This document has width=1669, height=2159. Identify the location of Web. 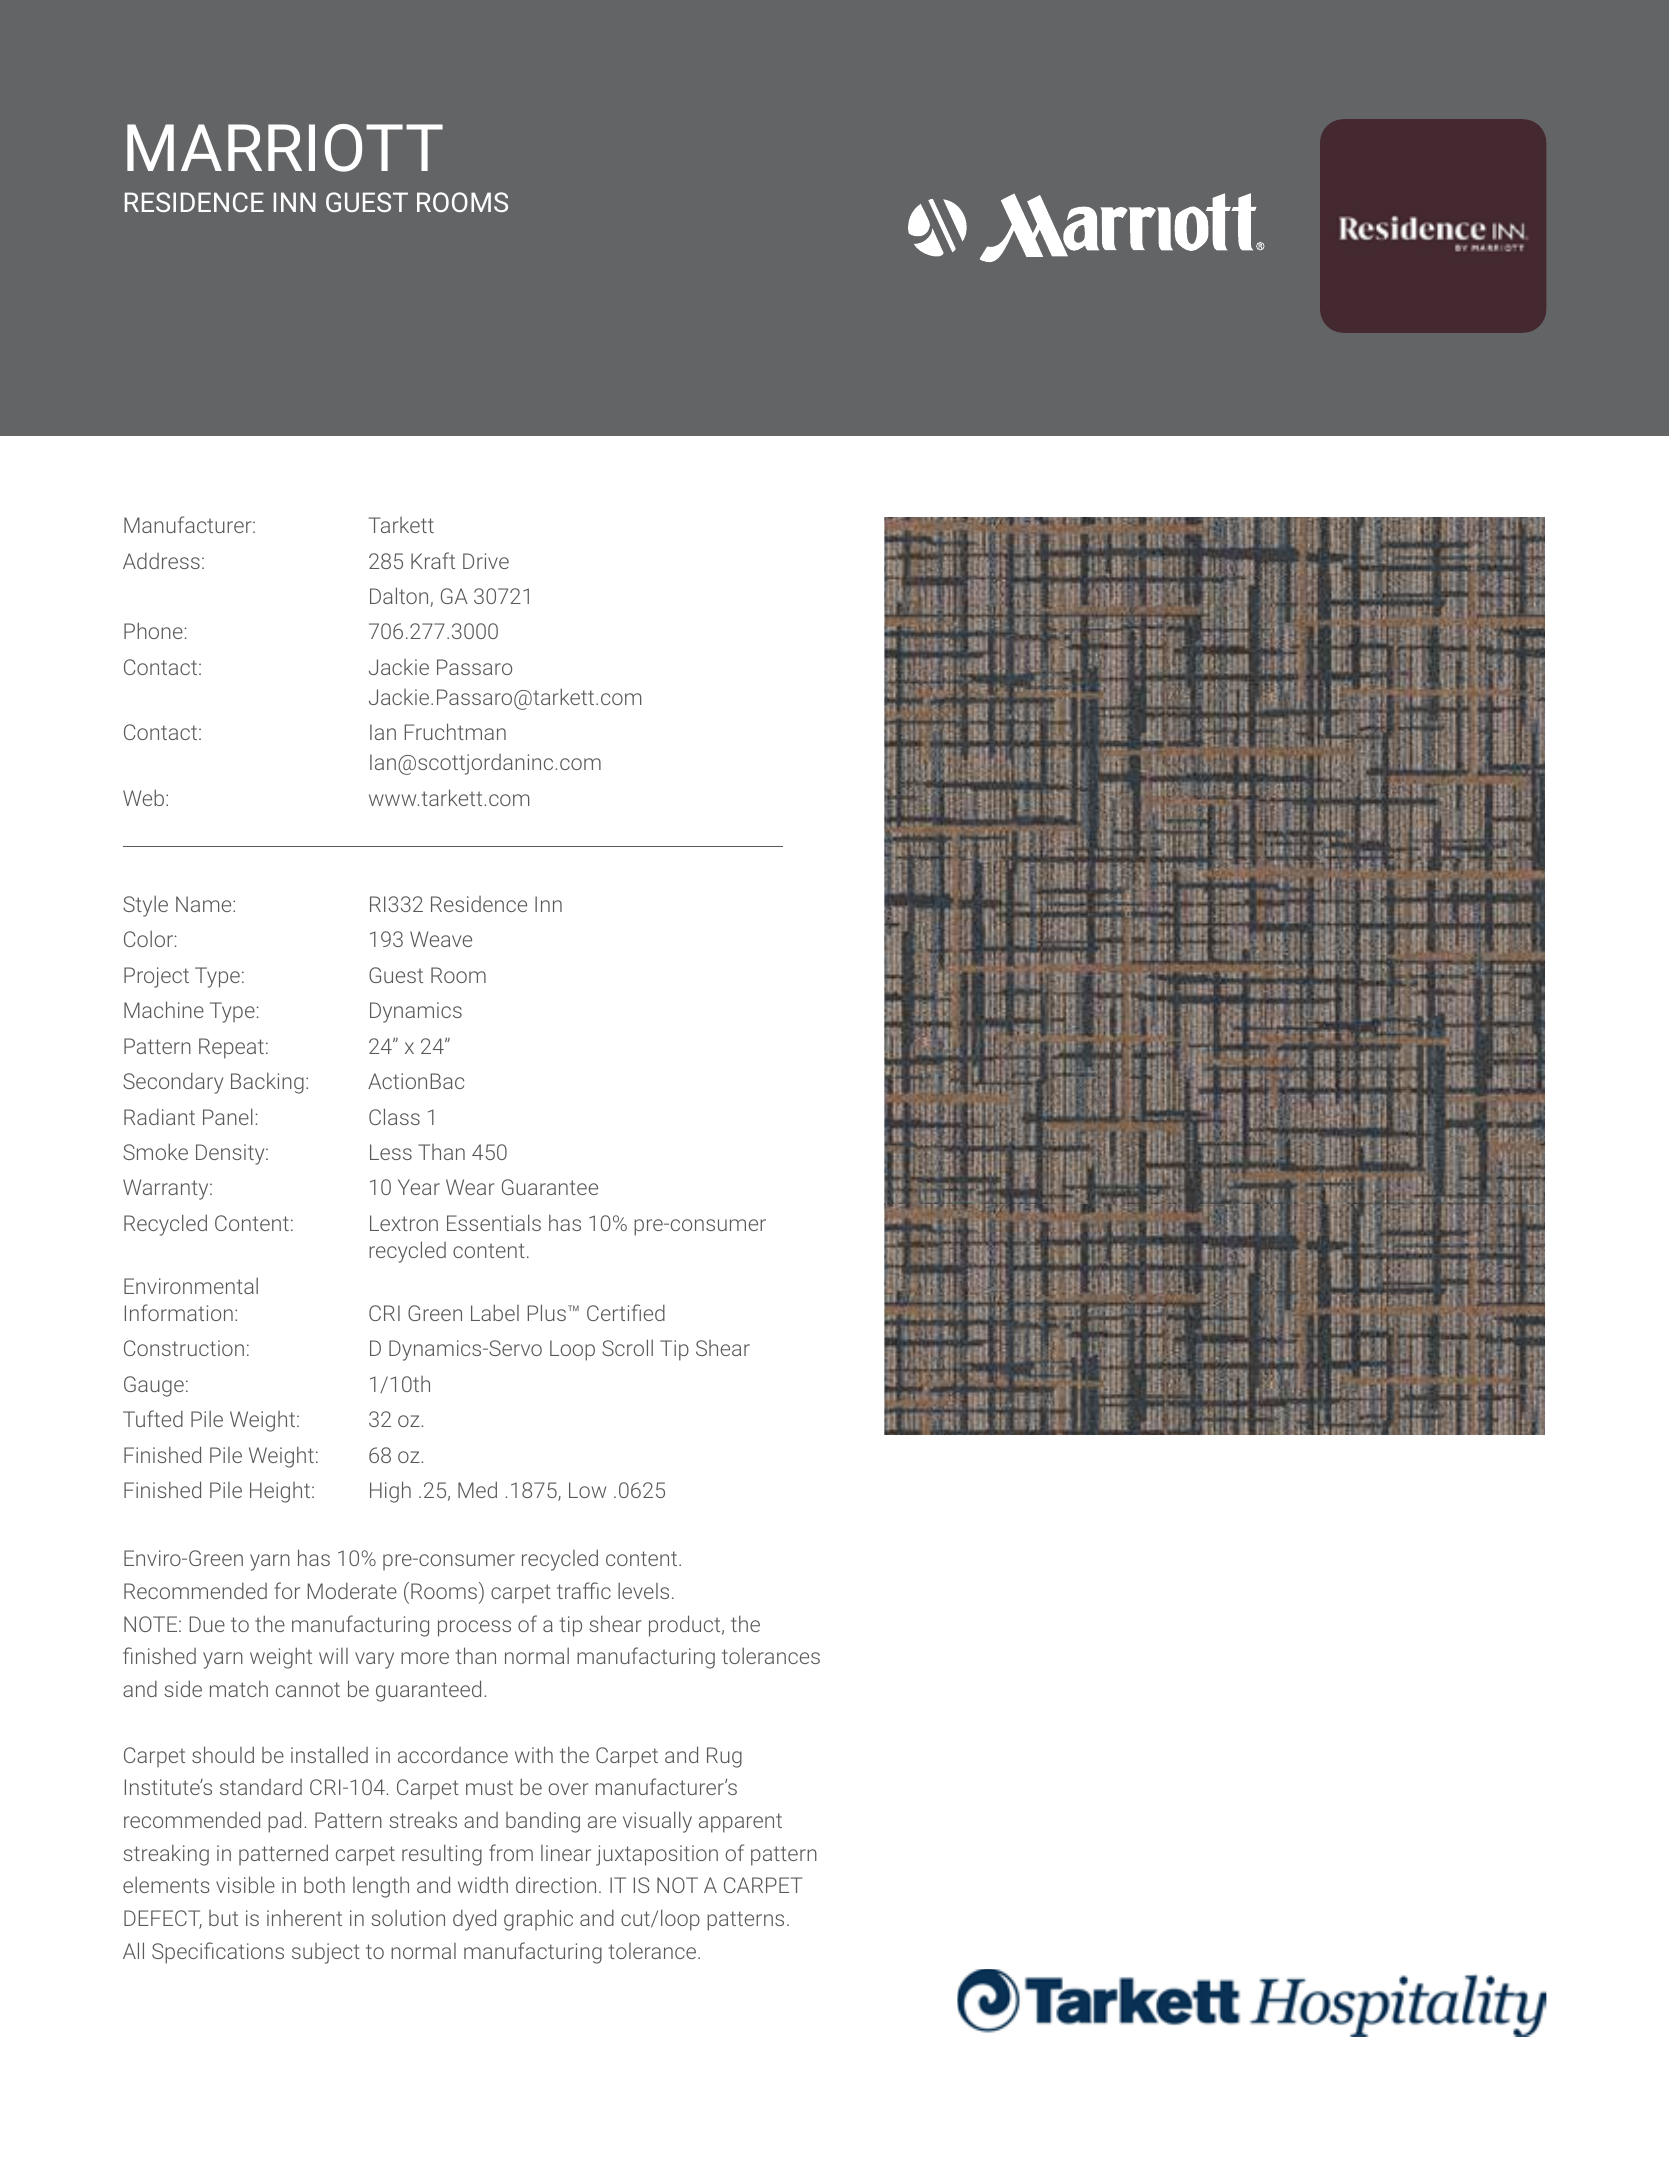
(143, 797).
